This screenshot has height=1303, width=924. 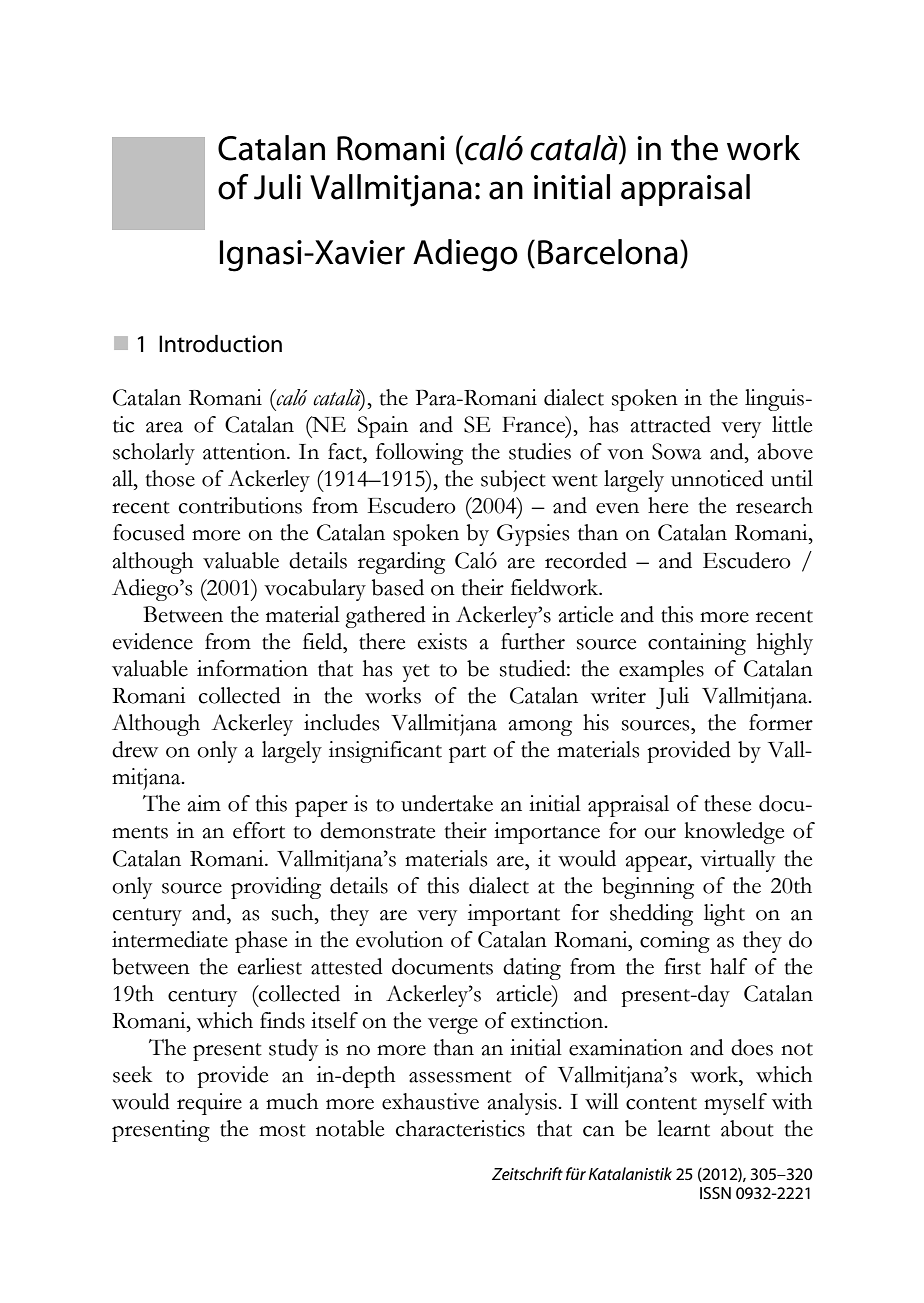 I want to click on ISSN, so click(x=715, y=1193).
